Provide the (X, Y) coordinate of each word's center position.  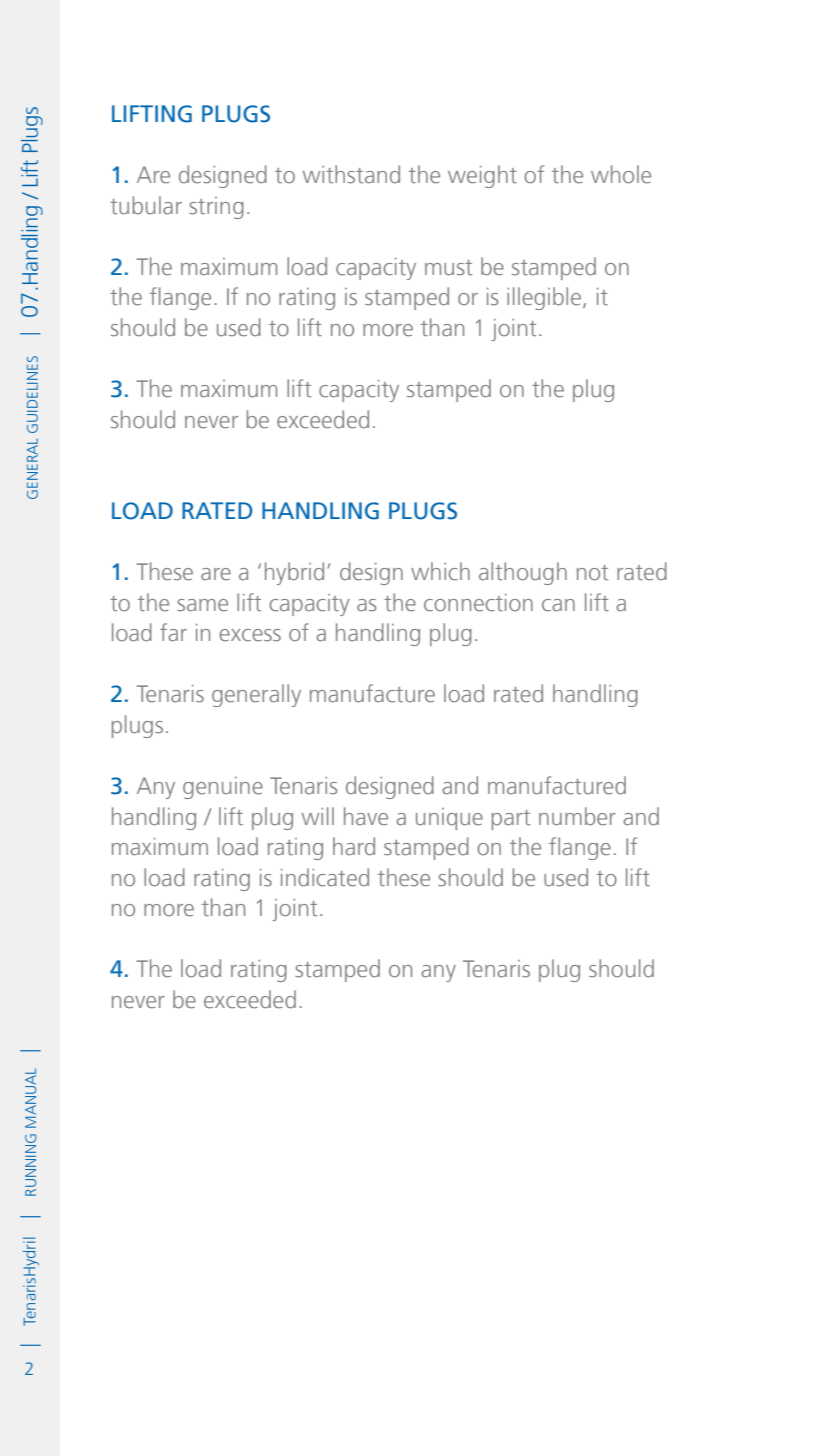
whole (621, 174)
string (216, 208)
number (577, 816)
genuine (223, 788)
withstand (351, 174)
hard (354, 846)
